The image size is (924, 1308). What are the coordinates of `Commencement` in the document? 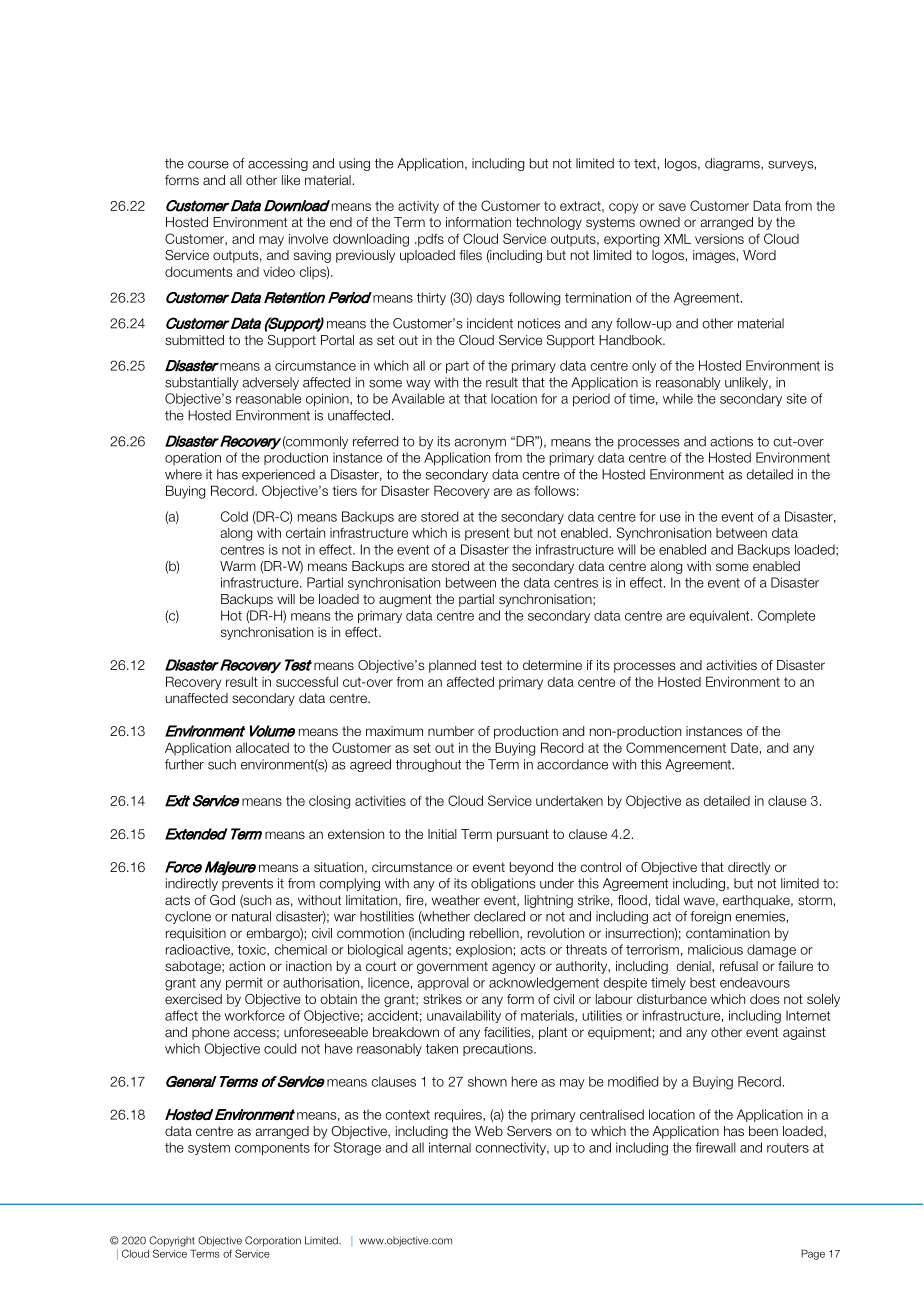 It's located at (676, 747).
